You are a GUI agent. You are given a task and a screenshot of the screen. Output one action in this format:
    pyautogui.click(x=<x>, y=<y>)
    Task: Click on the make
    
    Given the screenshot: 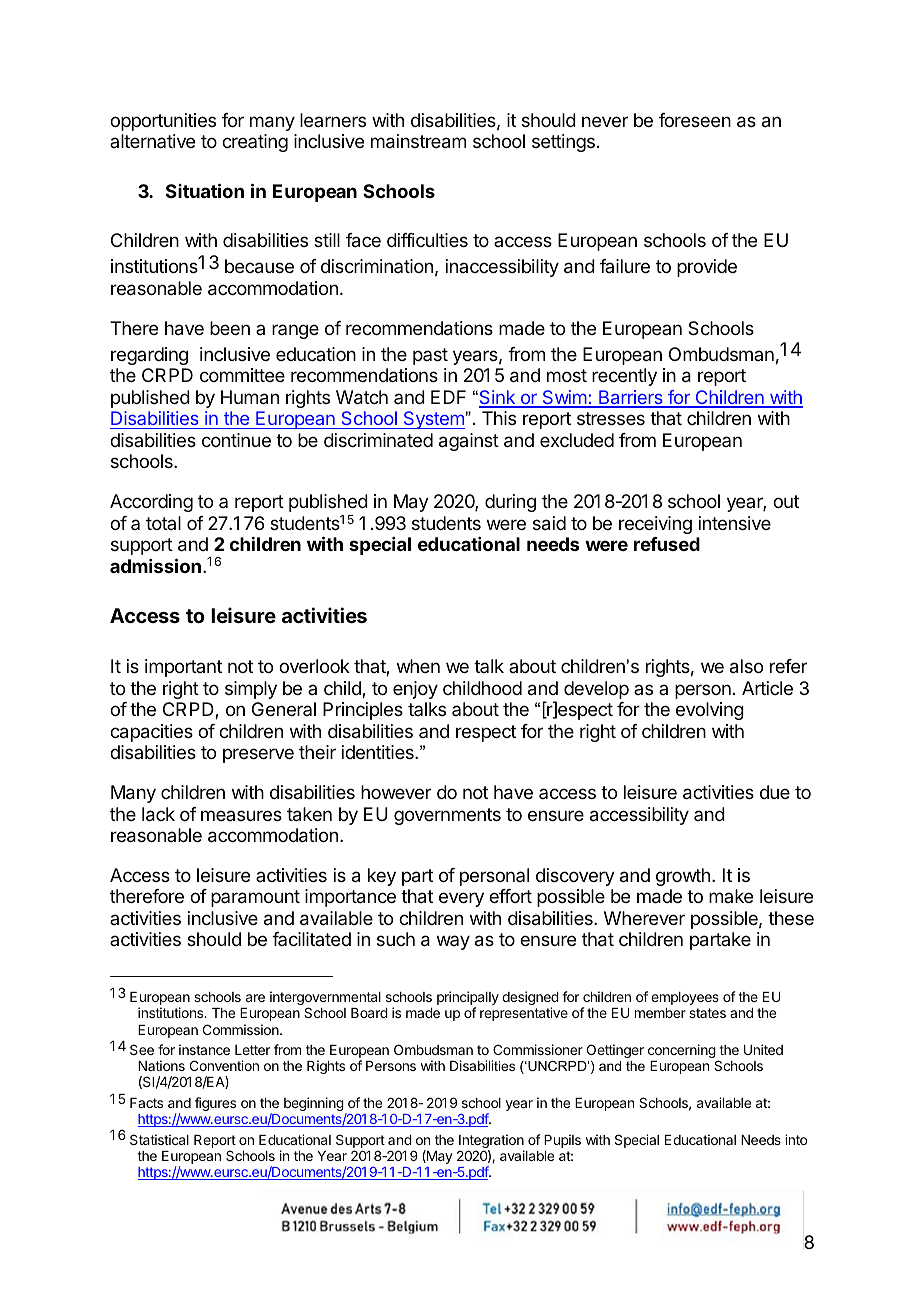 What is the action you would take?
    pyautogui.click(x=731, y=896)
